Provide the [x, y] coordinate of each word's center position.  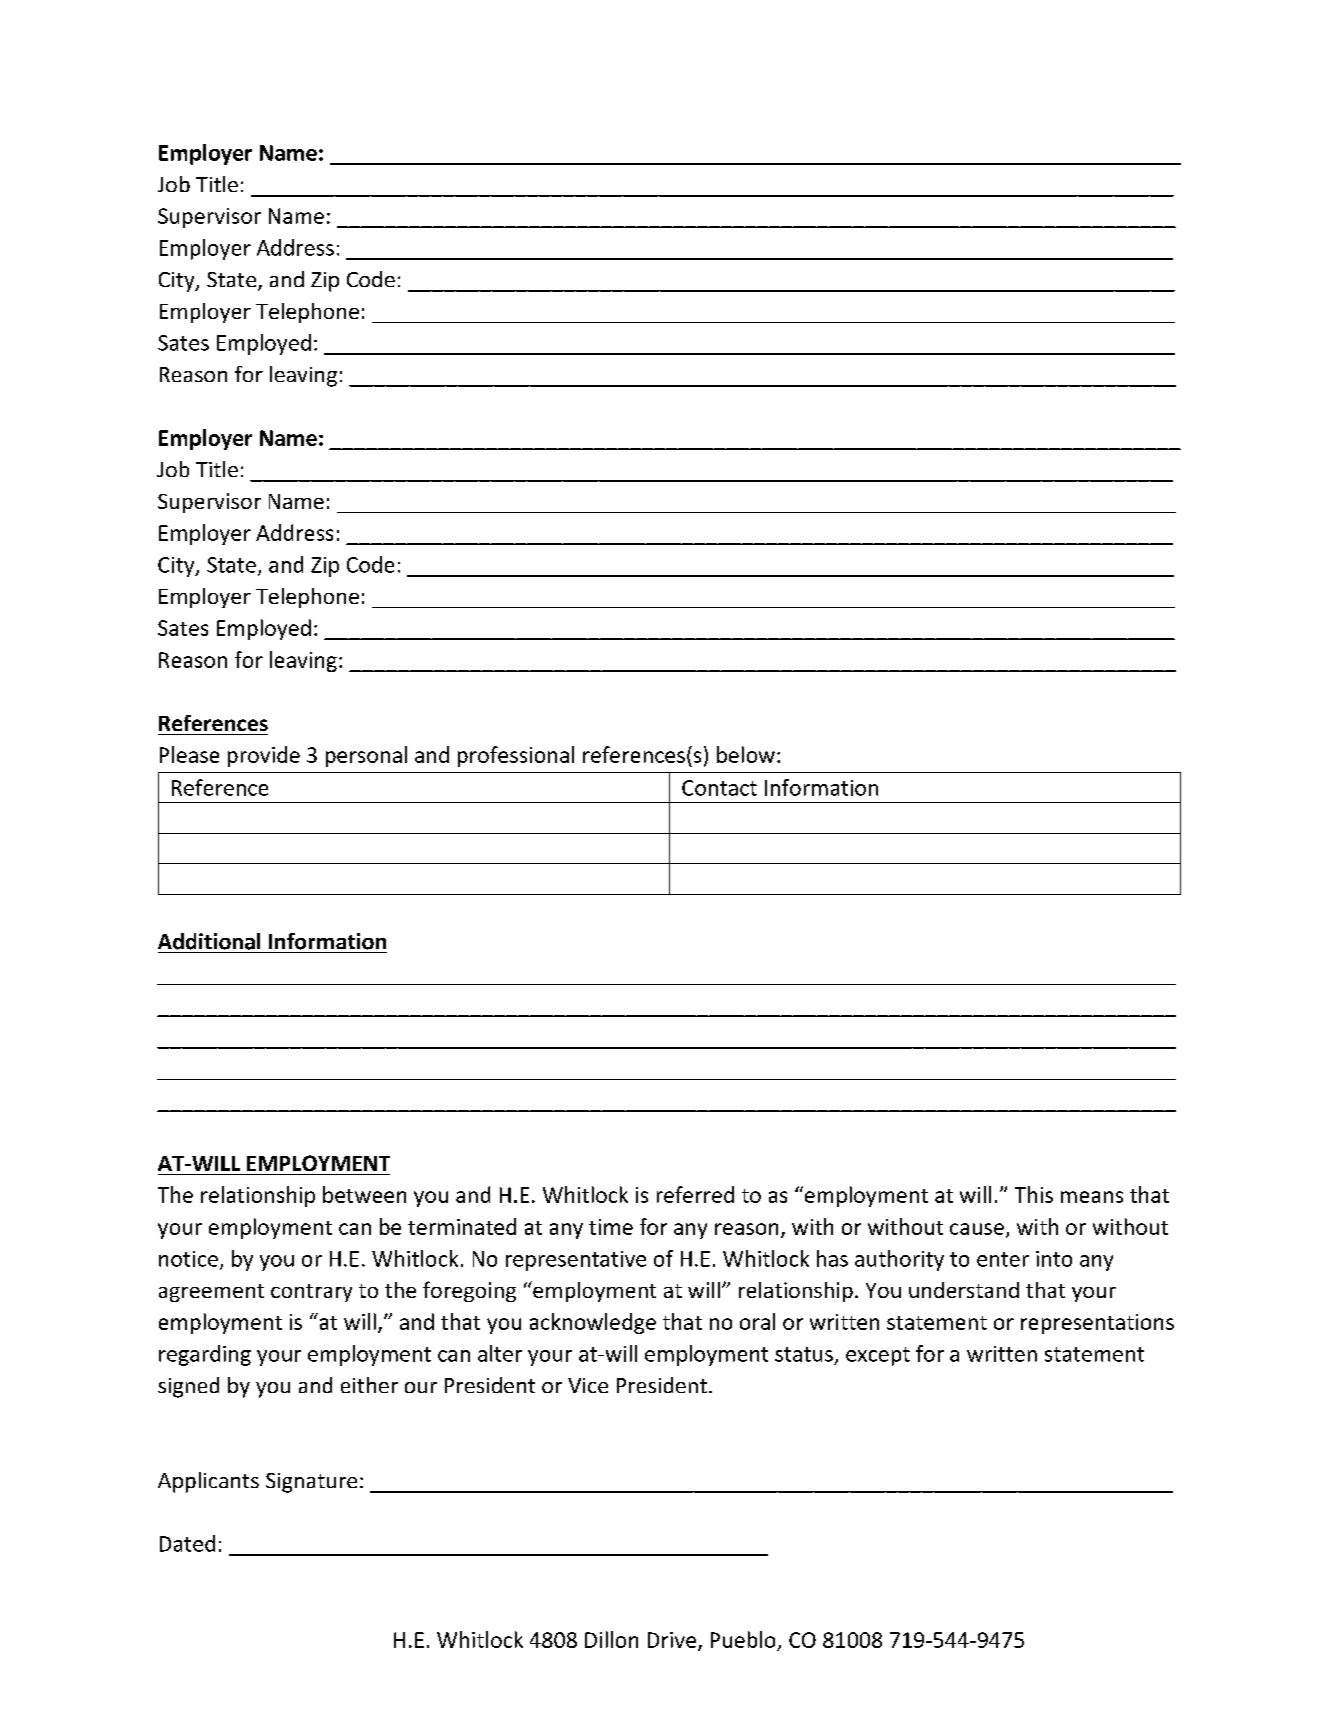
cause [977, 1229]
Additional [209, 941]
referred [695, 1194]
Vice [588, 1385]
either [369, 1385]
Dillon [611, 1639]
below [746, 754]
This [1034, 1194]
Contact [719, 788]
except [878, 1356]
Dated [187, 1543]
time [611, 1227]
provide [264, 756]
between [364, 1194]
